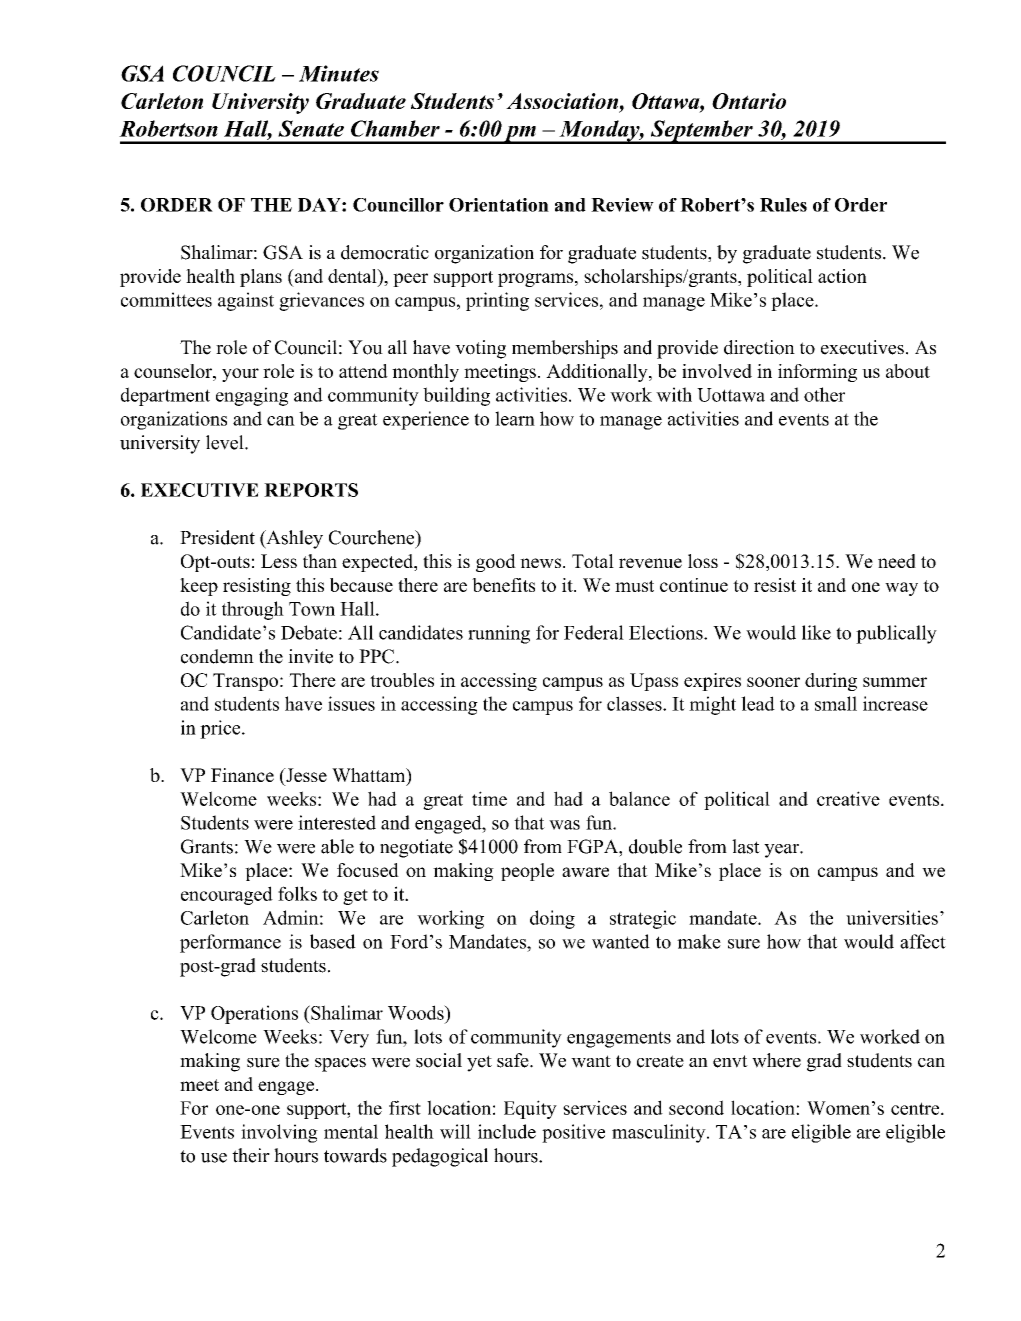 The height and width of the document is (1321, 1021). What do you see at coordinates (311, 128) in the document?
I see `Senate` at bounding box center [311, 128].
